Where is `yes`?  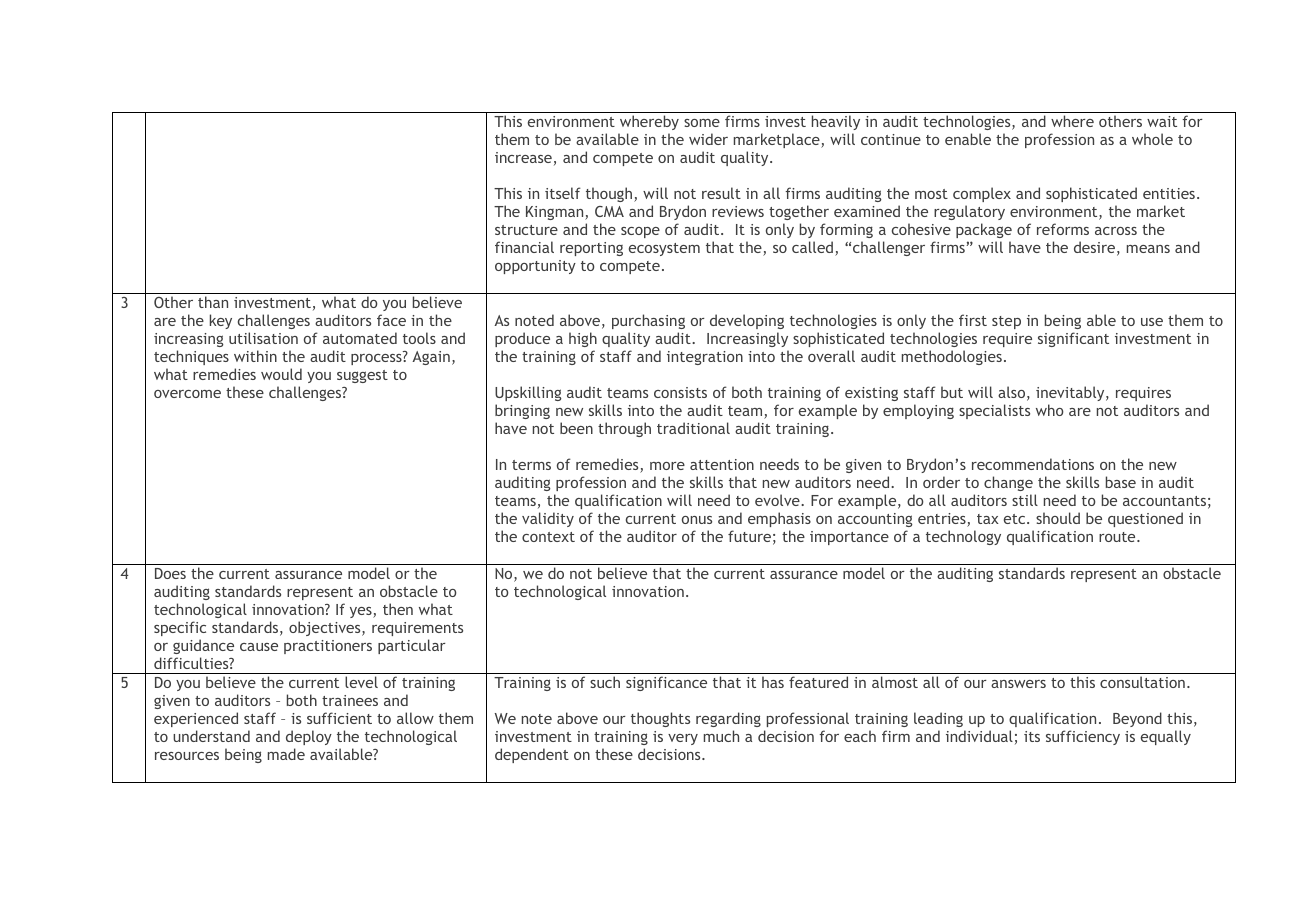 yes is located at coordinates (362, 612).
